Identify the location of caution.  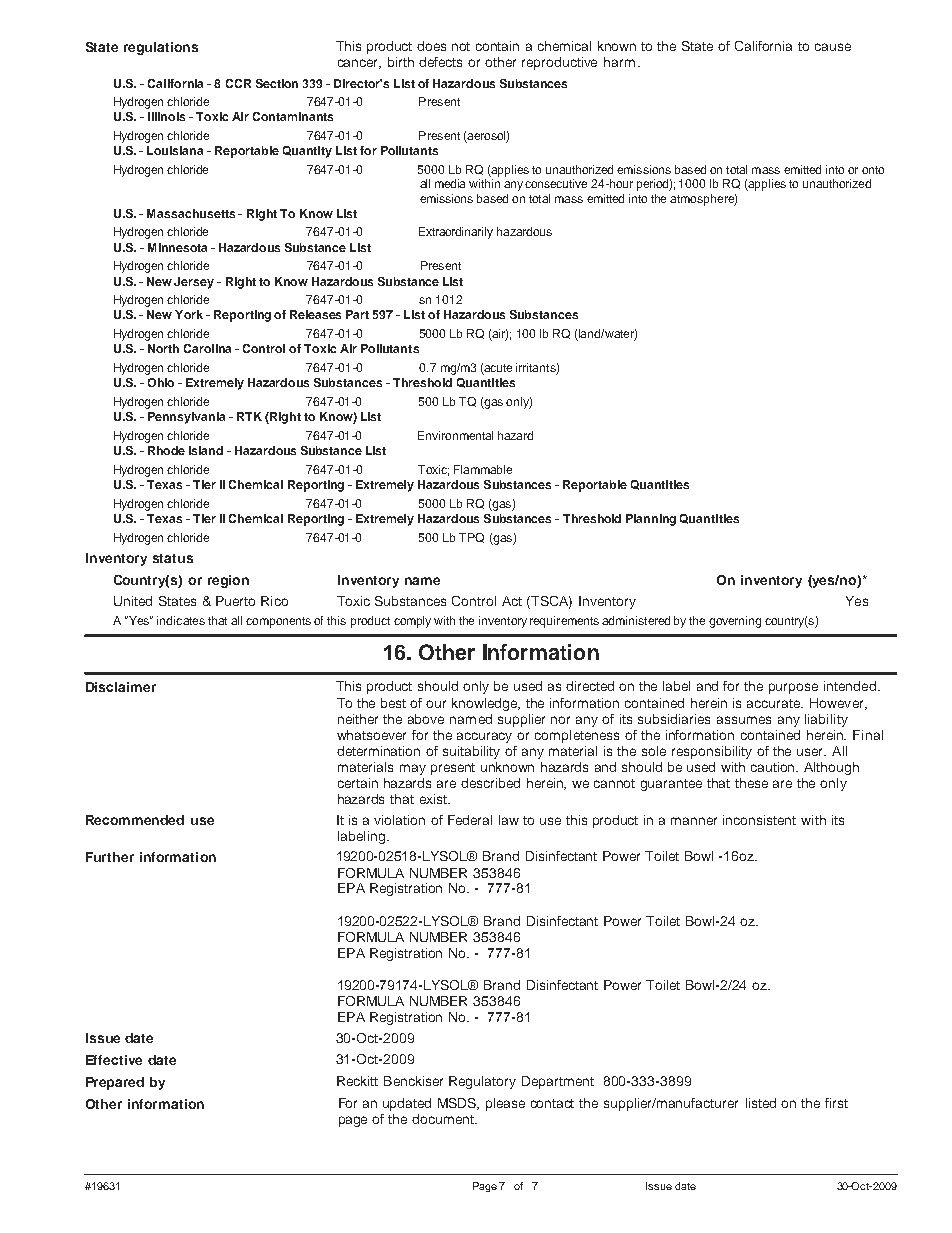
(774, 767).
